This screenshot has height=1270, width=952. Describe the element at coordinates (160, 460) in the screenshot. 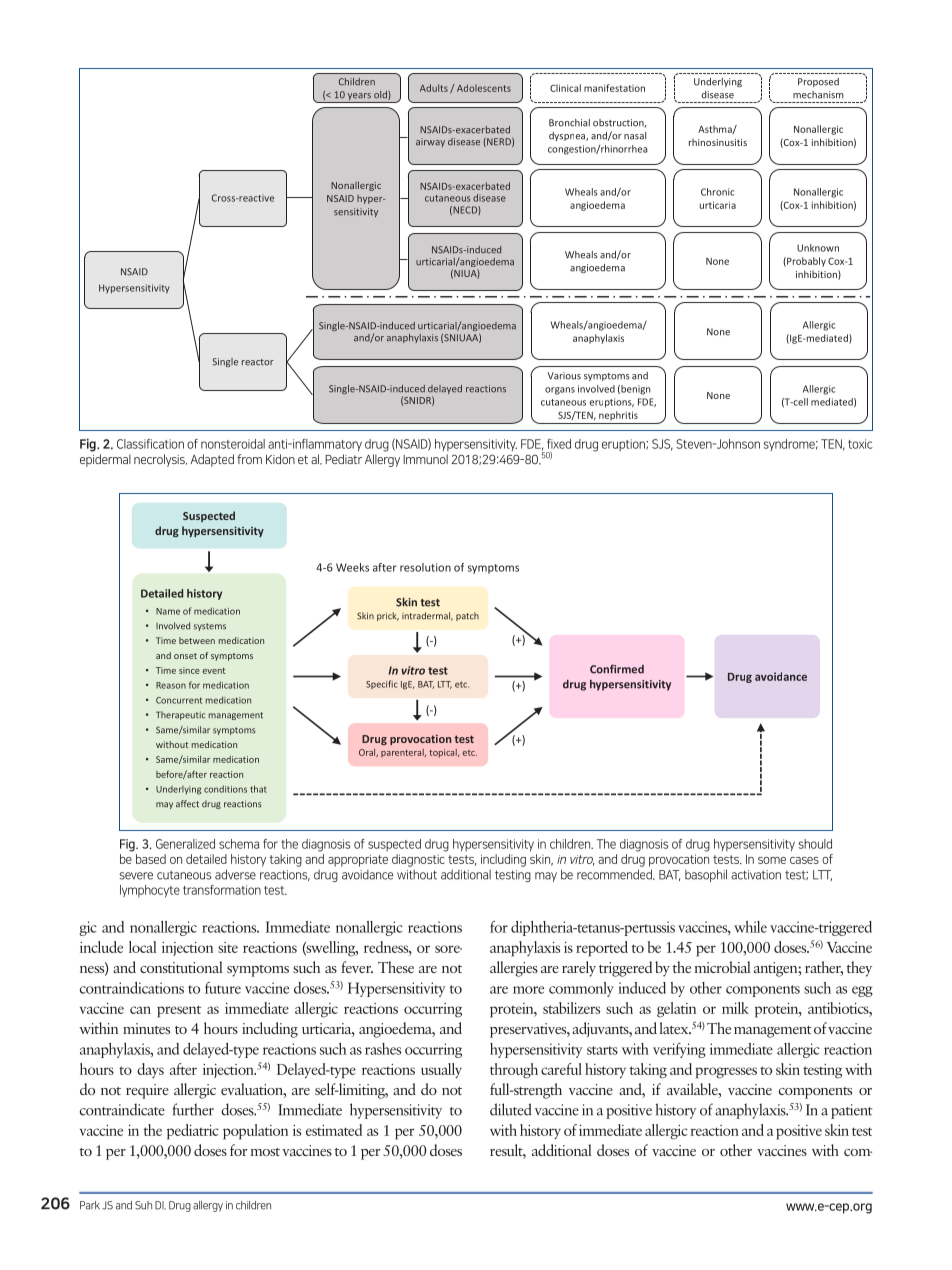

I see `necrolysis` at that location.
